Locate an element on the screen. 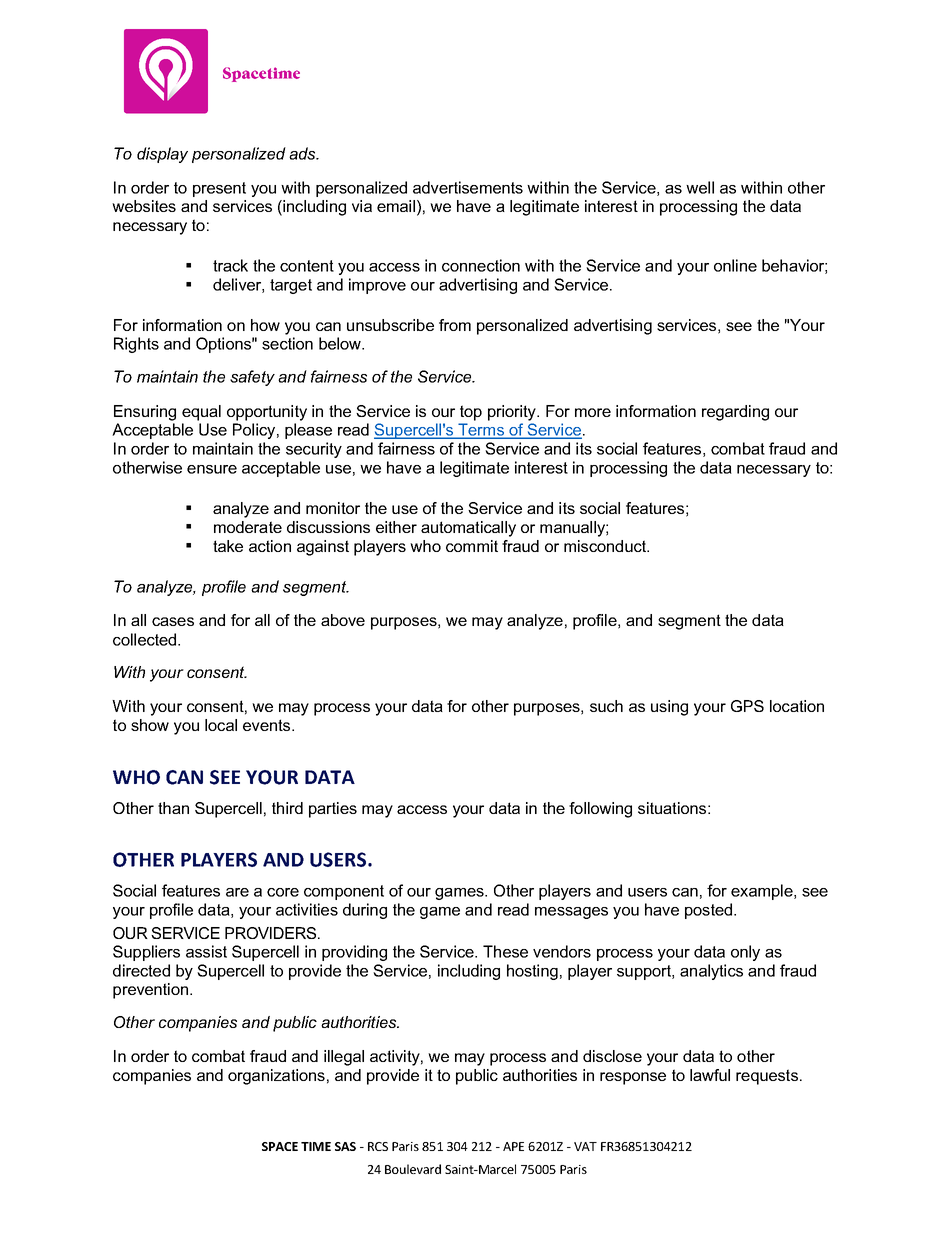 This screenshot has height=1233, width=952. equal is located at coordinates (201, 413).
